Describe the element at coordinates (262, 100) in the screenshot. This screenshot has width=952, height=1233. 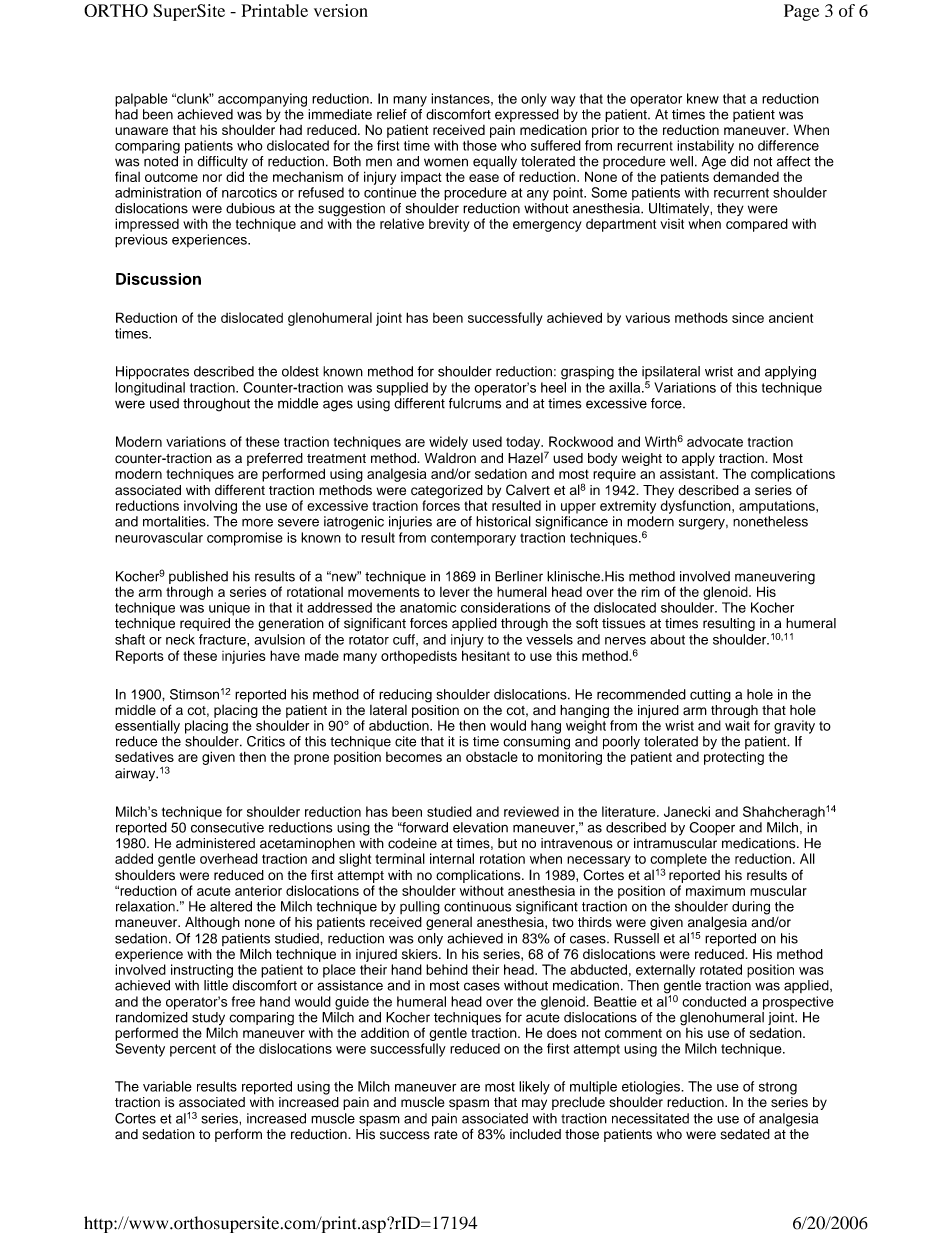
I see `accompanying` at that location.
